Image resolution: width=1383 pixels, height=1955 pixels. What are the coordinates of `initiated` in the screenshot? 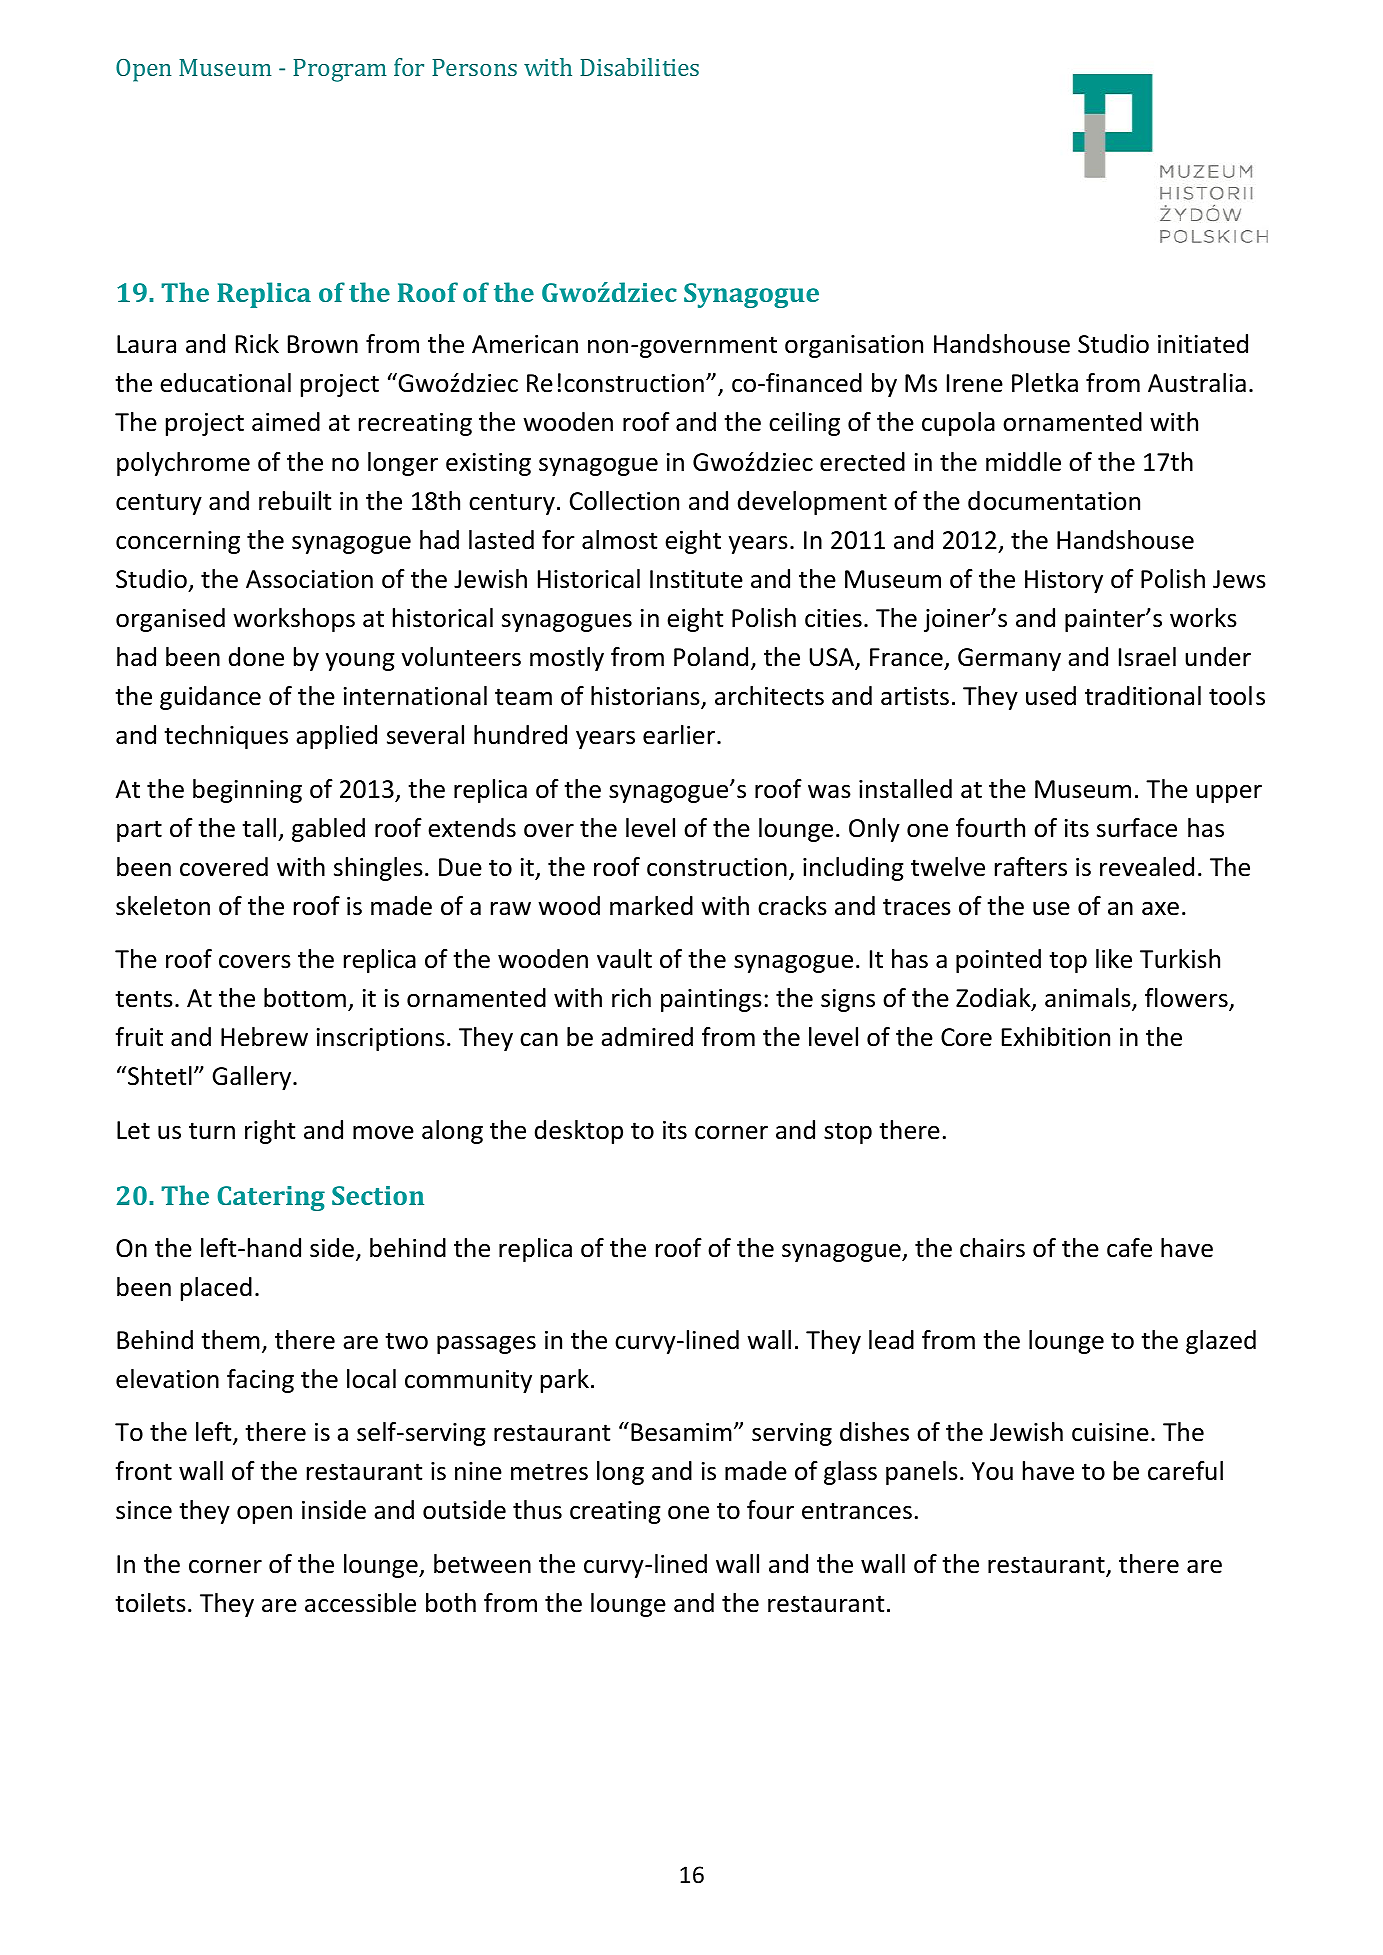 It's located at (1203, 344).
